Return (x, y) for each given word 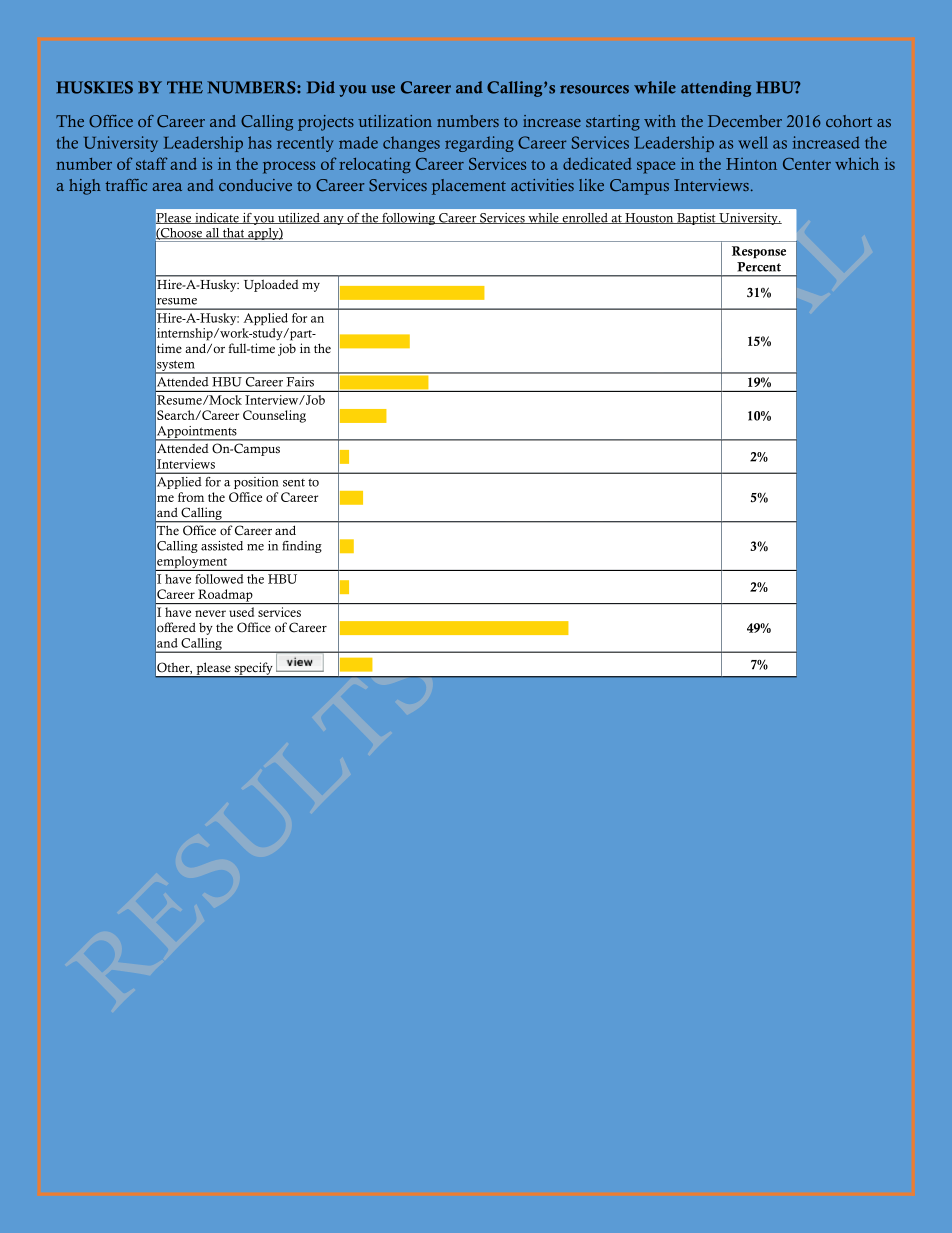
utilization (395, 121)
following (409, 219)
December (745, 121)
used (241, 612)
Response (759, 252)
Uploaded (271, 286)
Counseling (274, 416)
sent (294, 483)
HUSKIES (94, 87)
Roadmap (225, 596)
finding (302, 547)
